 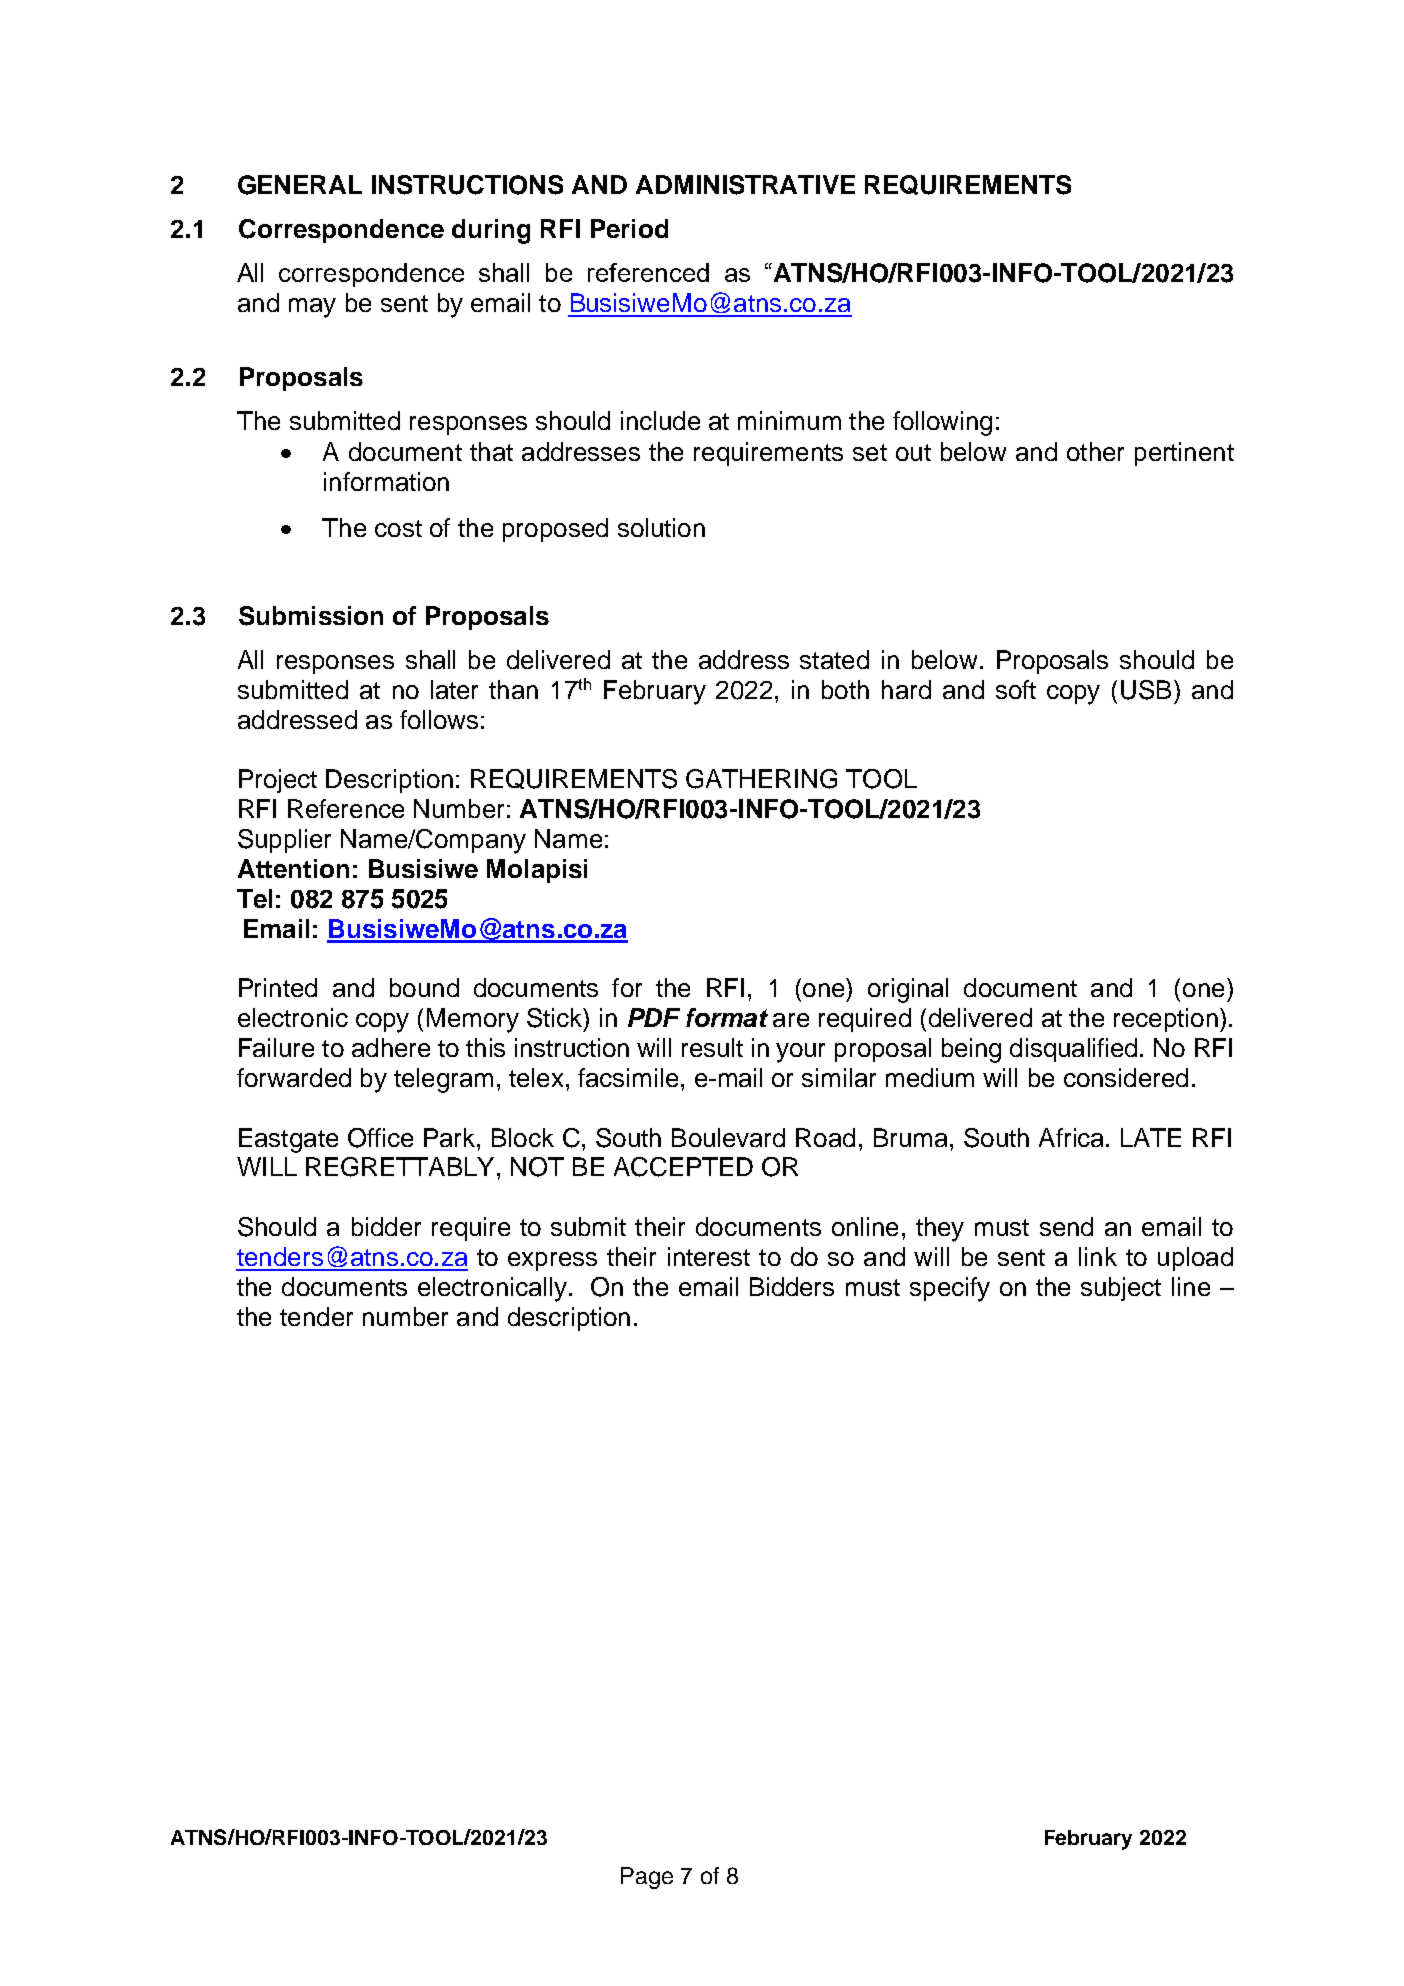 I want to click on subject, so click(x=1121, y=1289).
